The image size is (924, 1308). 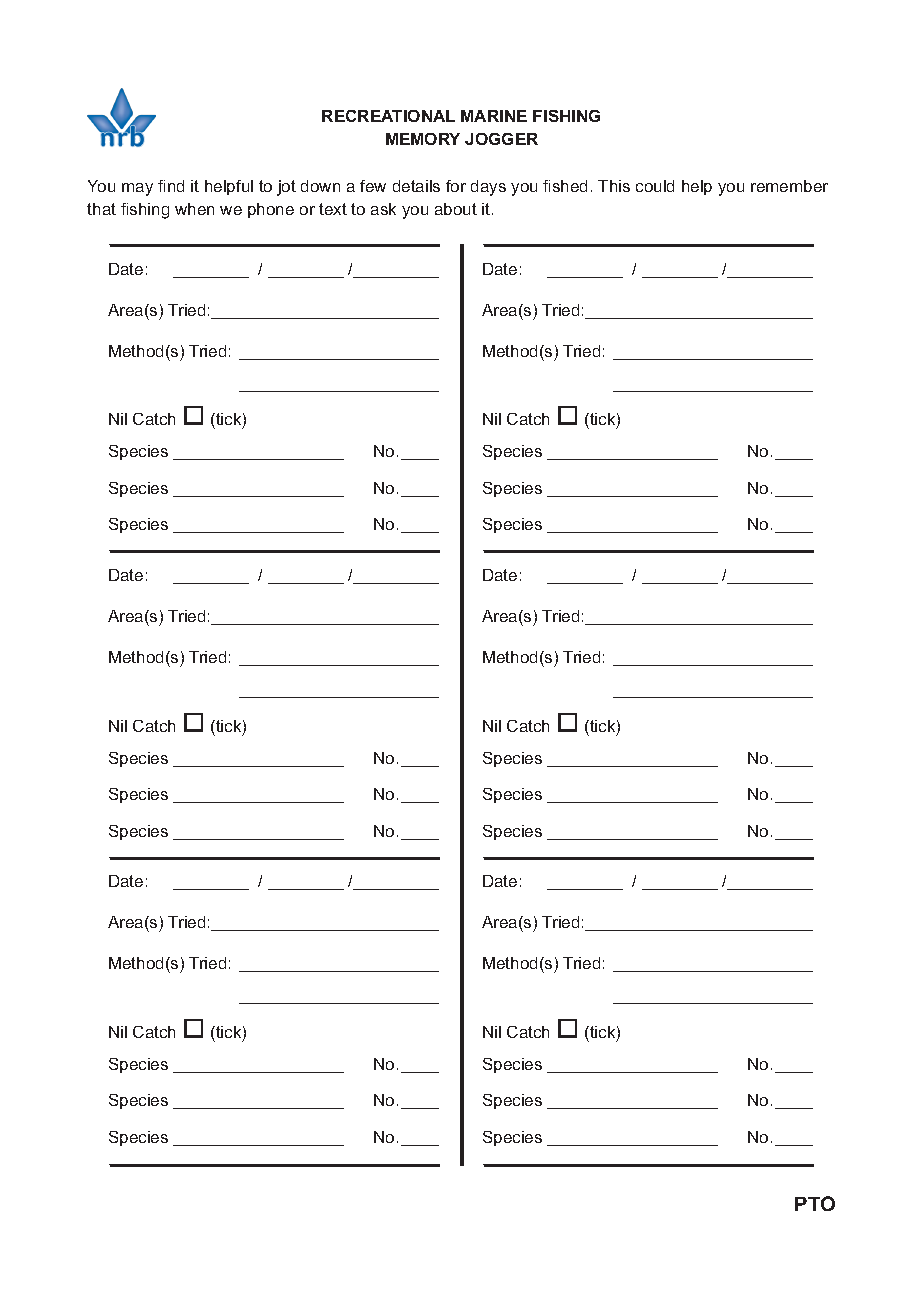 What do you see at coordinates (655, 186) in the screenshot?
I see `could` at bounding box center [655, 186].
